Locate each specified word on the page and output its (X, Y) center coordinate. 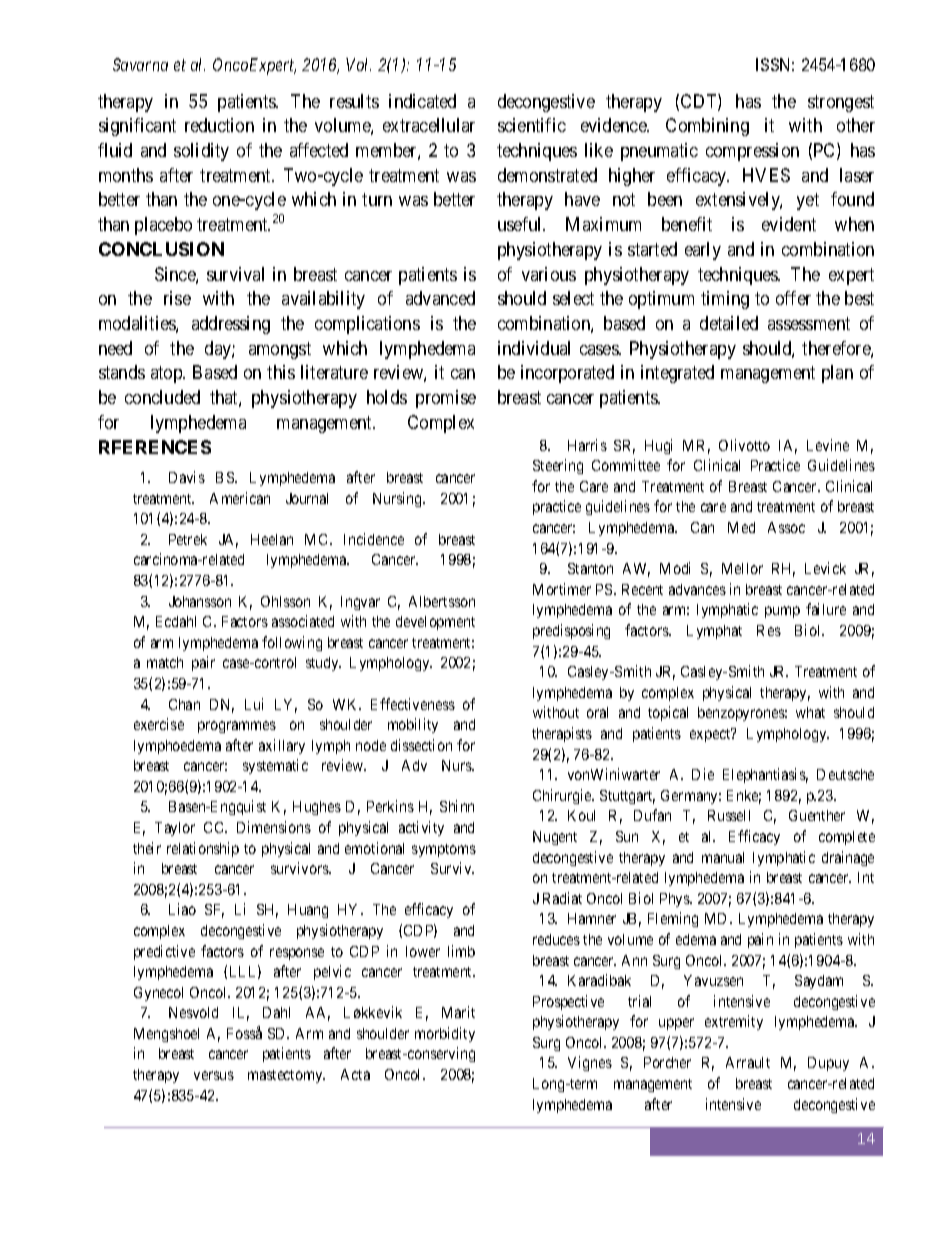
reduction (219, 125)
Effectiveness (413, 704)
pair (203, 663)
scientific (532, 125)
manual (723, 857)
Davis (187, 477)
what (810, 712)
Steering (558, 466)
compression (752, 152)
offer (793, 298)
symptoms (444, 850)
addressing (231, 325)
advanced (440, 298)
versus (214, 1075)
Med (741, 527)
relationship (203, 849)
